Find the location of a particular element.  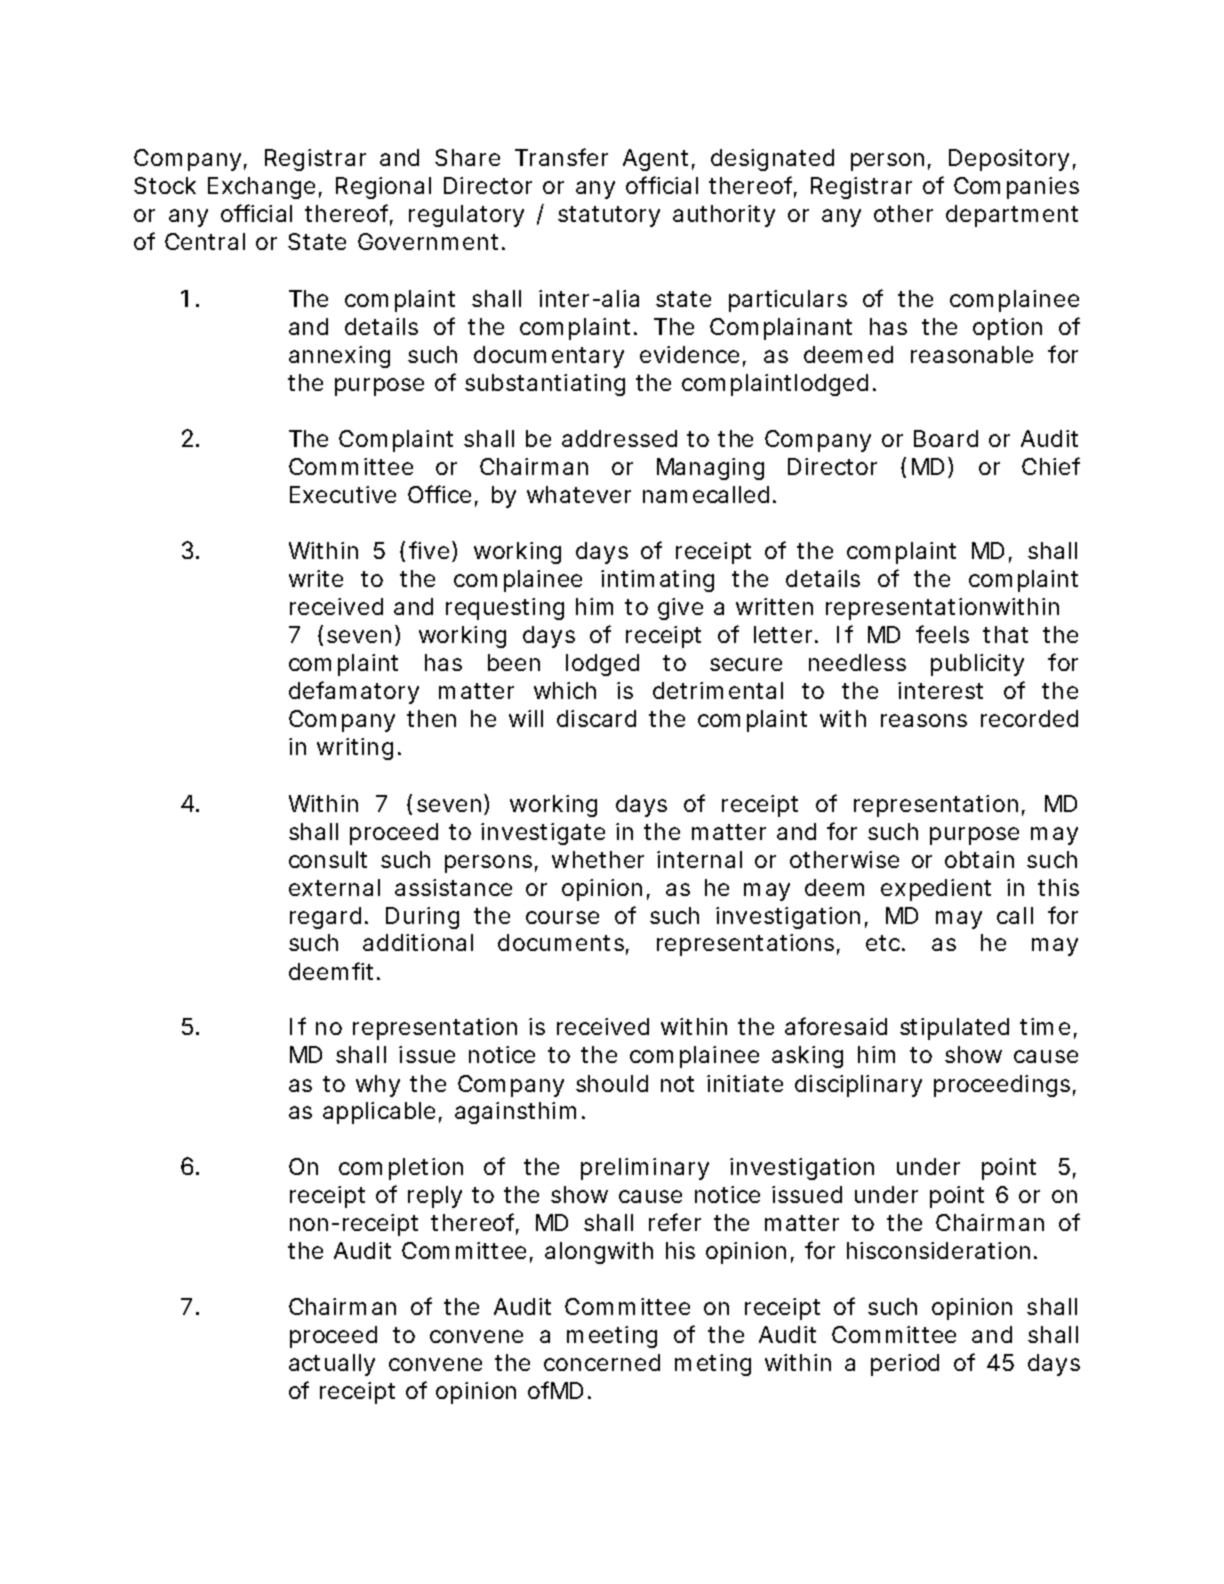

statutory is located at coordinates (609, 216).
